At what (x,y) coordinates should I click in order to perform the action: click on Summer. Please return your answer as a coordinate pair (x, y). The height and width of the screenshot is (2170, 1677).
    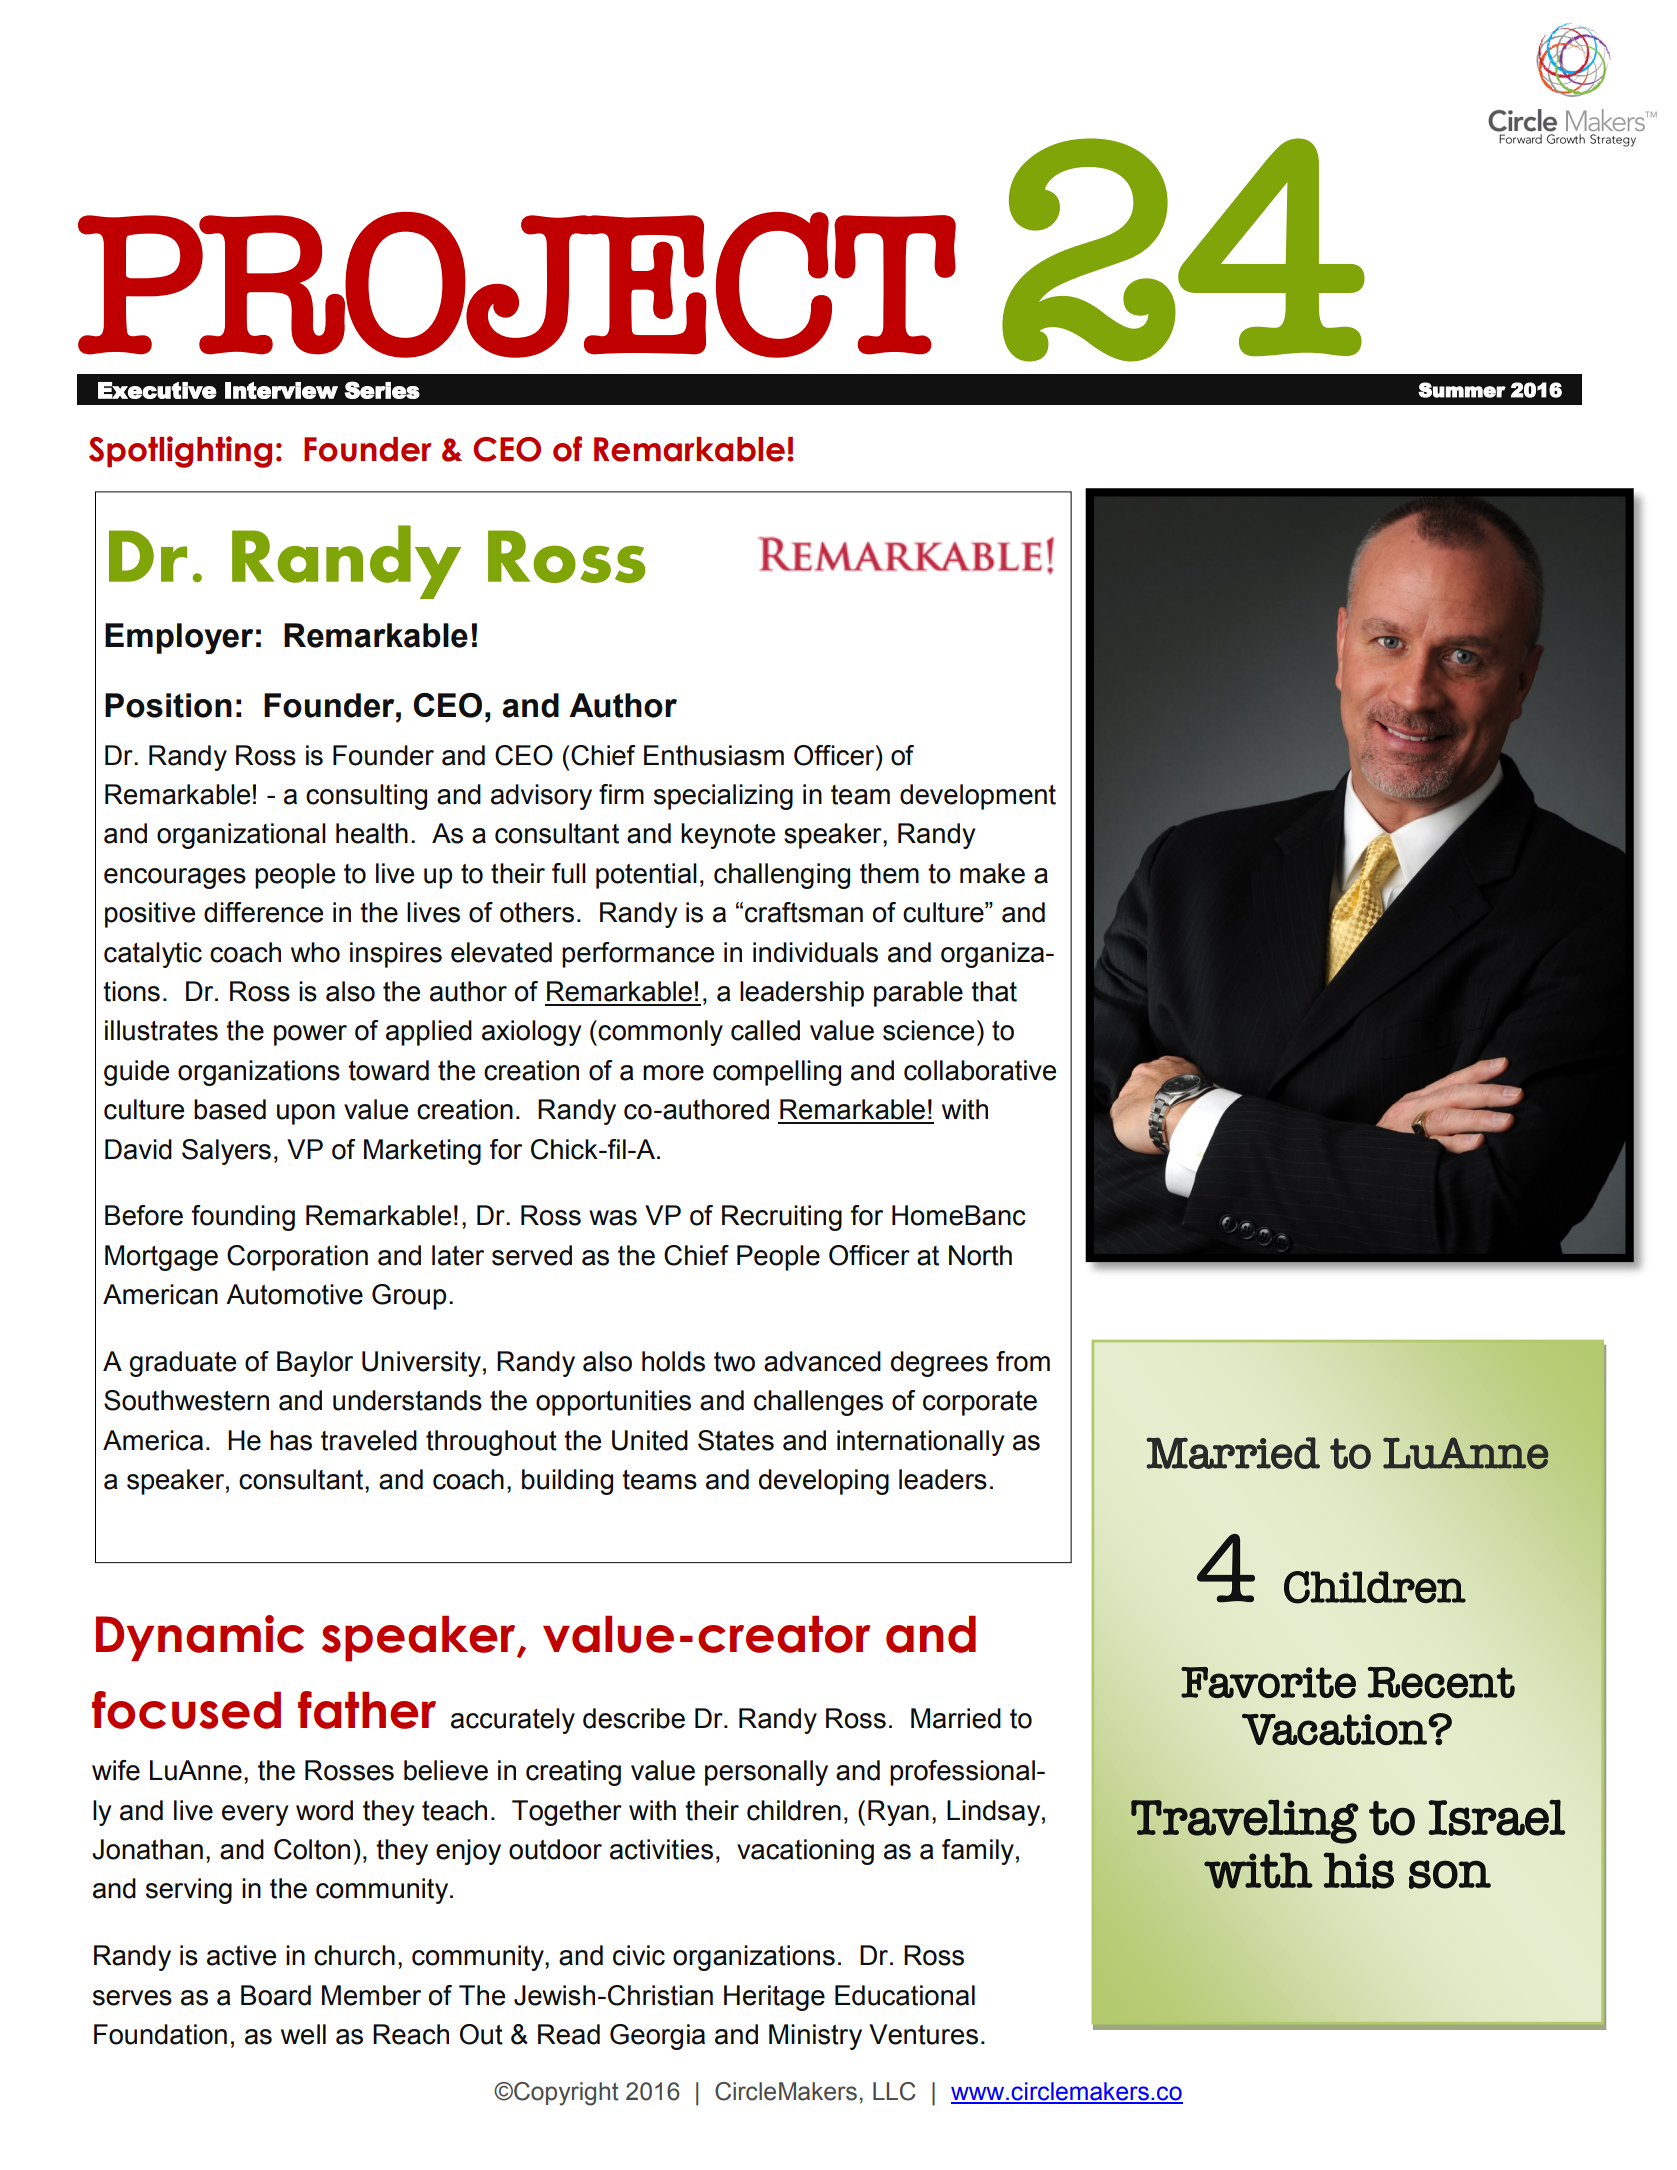
    Looking at the image, I should click on (1462, 390).
